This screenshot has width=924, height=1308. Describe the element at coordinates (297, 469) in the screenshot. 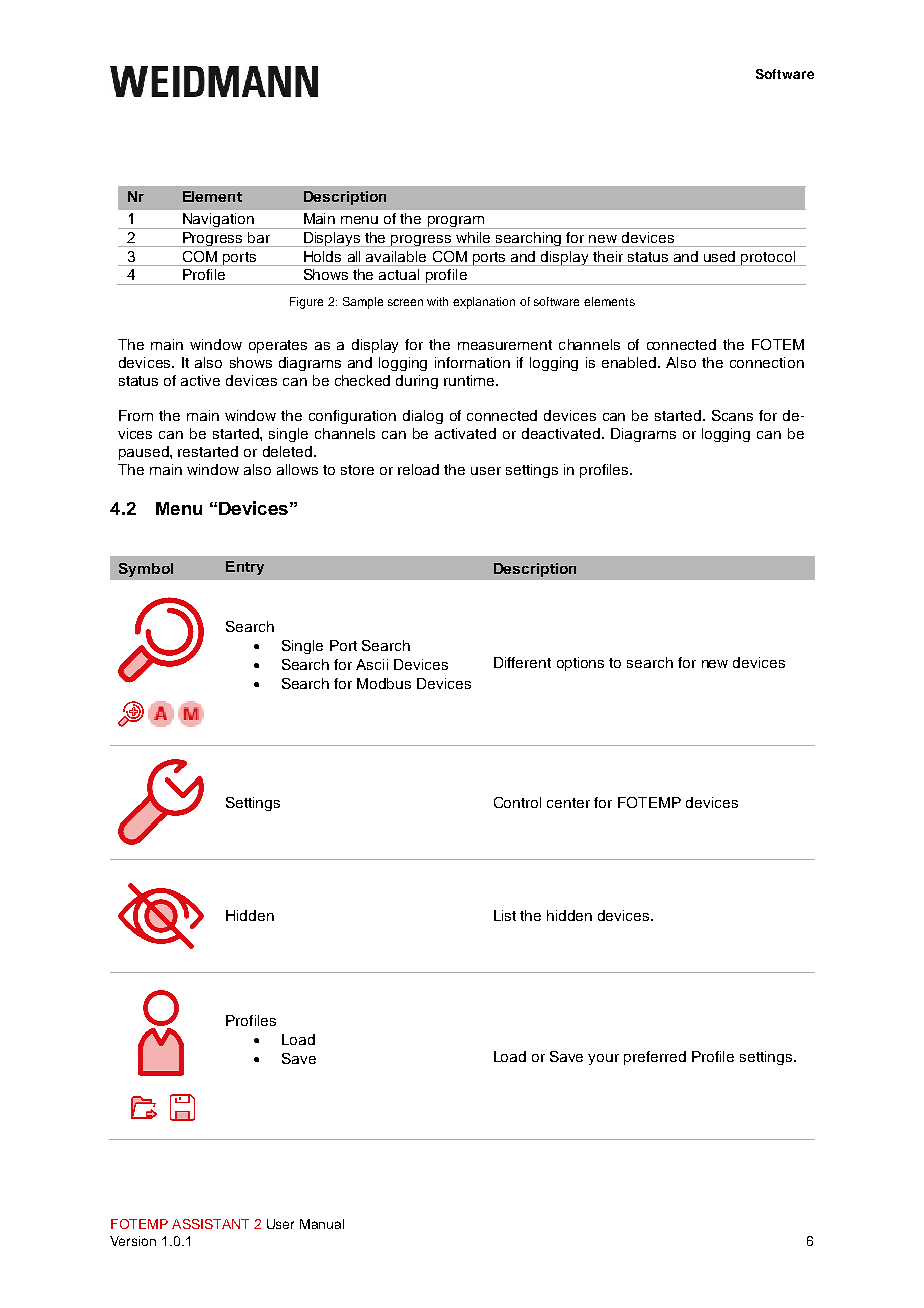

I see `allows` at that location.
